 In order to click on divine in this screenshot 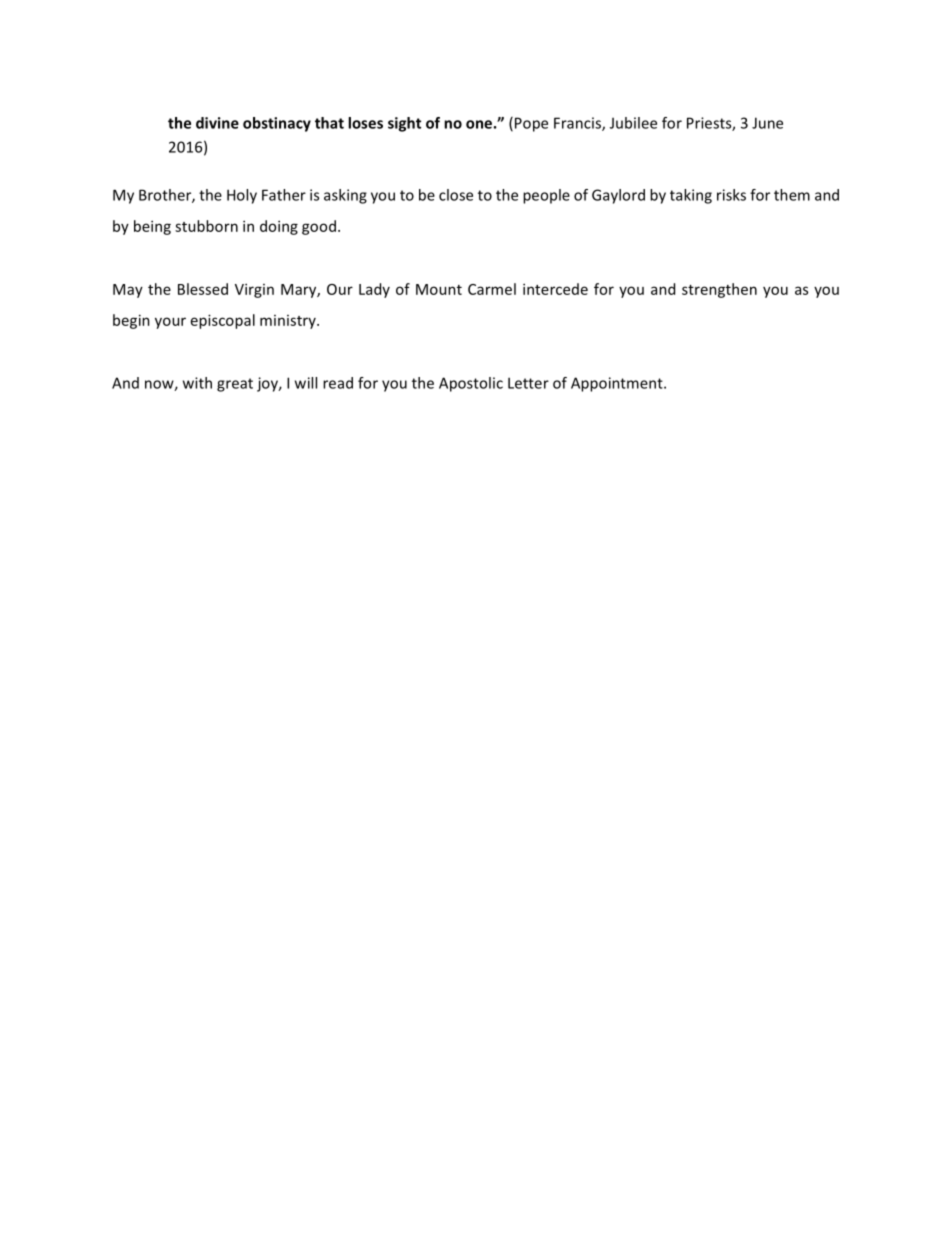, I will do `click(217, 123)`.
